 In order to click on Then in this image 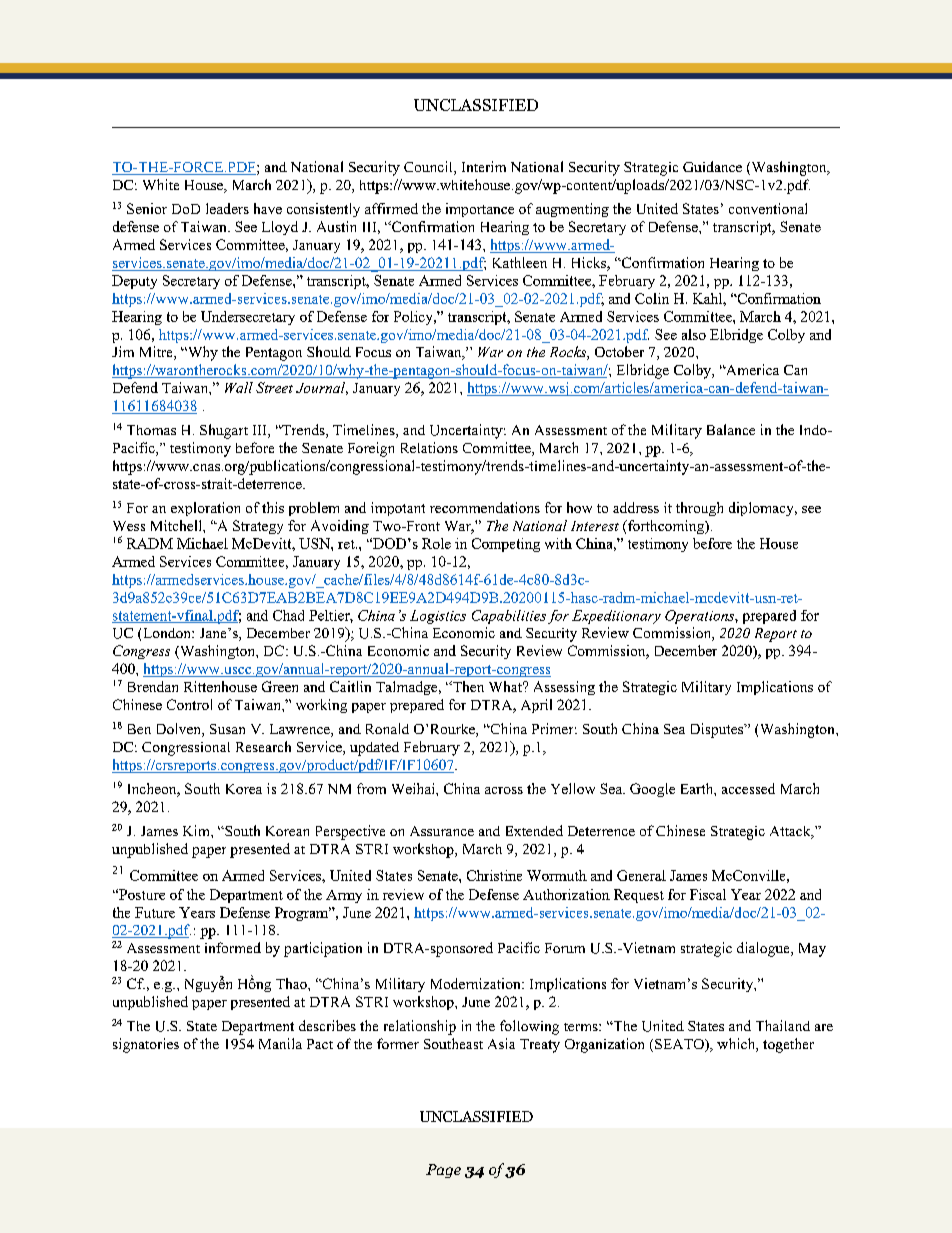, I will do `click(467, 686)`.
